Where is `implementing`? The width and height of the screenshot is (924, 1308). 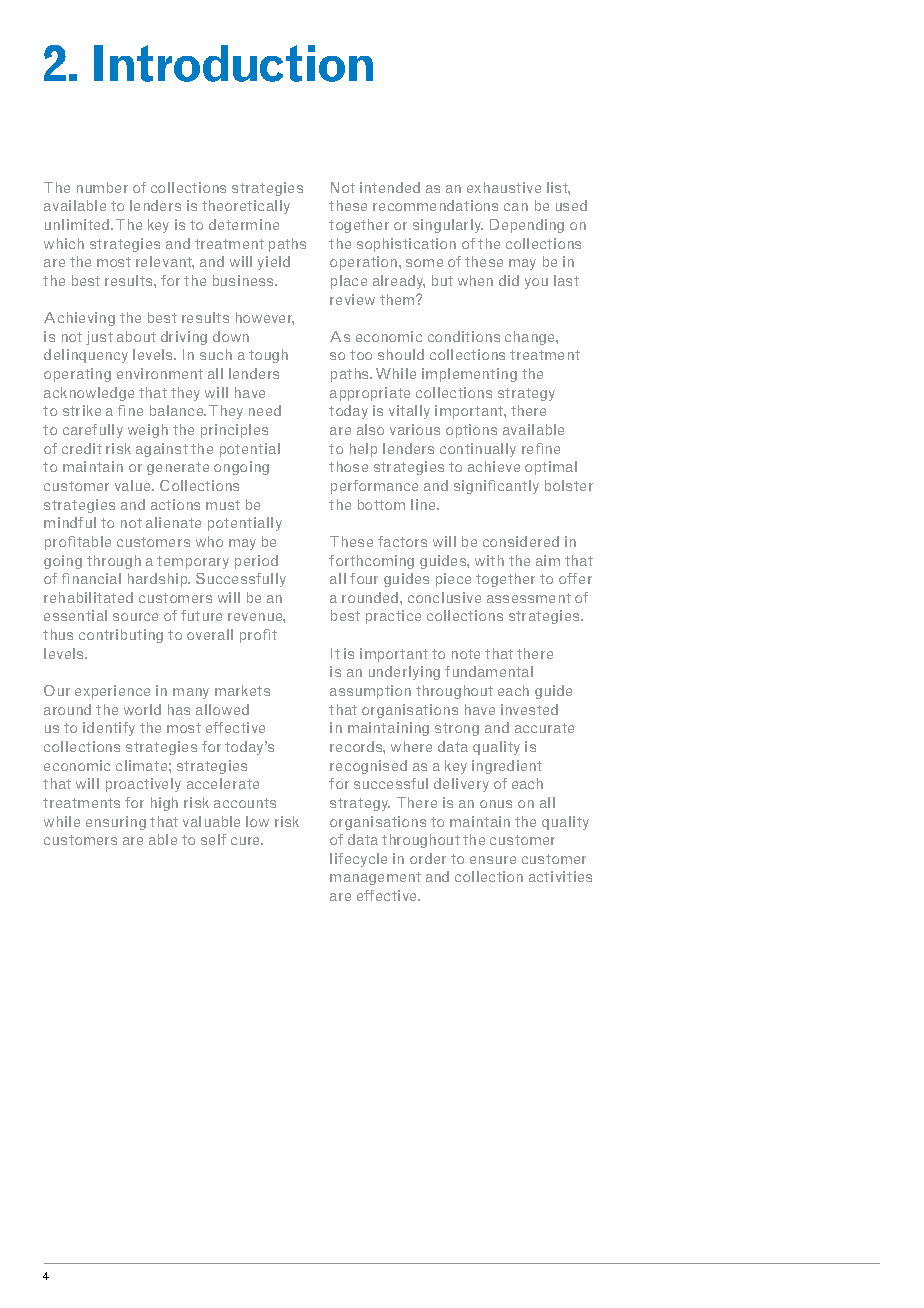
implementing is located at coordinates (469, 375).
